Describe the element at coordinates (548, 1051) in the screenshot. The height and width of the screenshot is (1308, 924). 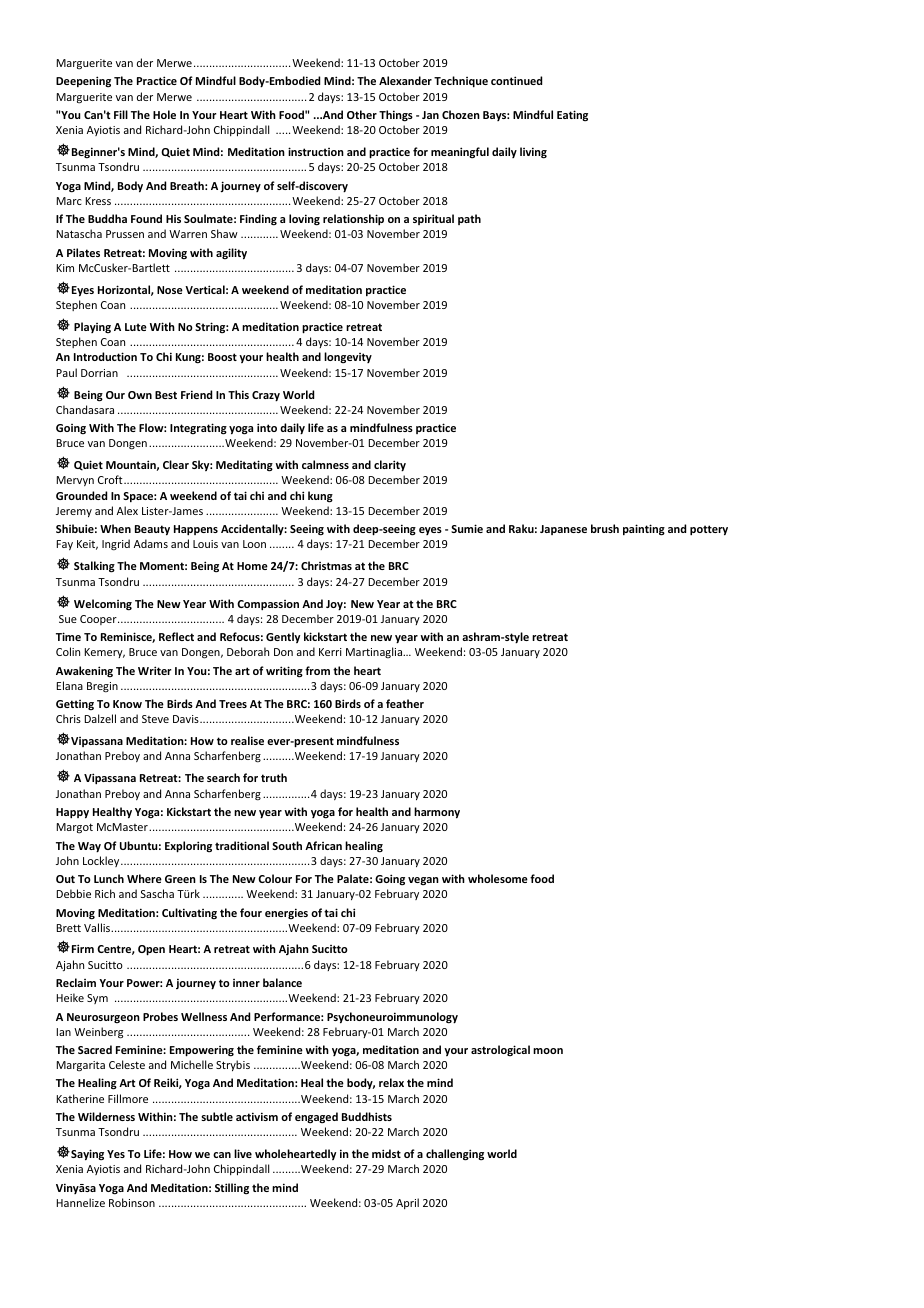
I see `moon` at that location.
